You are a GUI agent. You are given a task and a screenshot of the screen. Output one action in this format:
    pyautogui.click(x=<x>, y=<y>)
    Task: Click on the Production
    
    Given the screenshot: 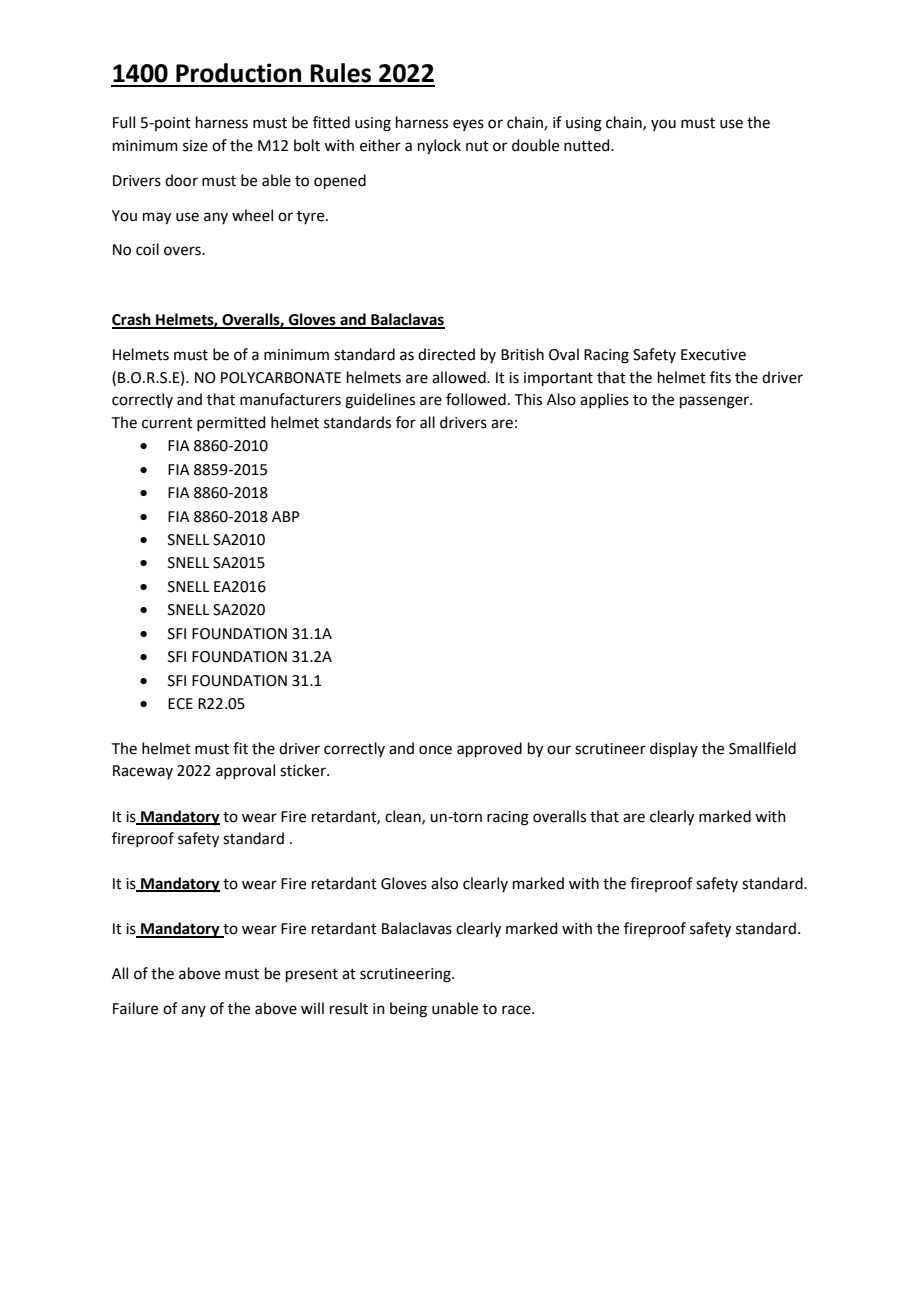 What is the action you would take?
    pyautogui.click(x=238, y=73)
